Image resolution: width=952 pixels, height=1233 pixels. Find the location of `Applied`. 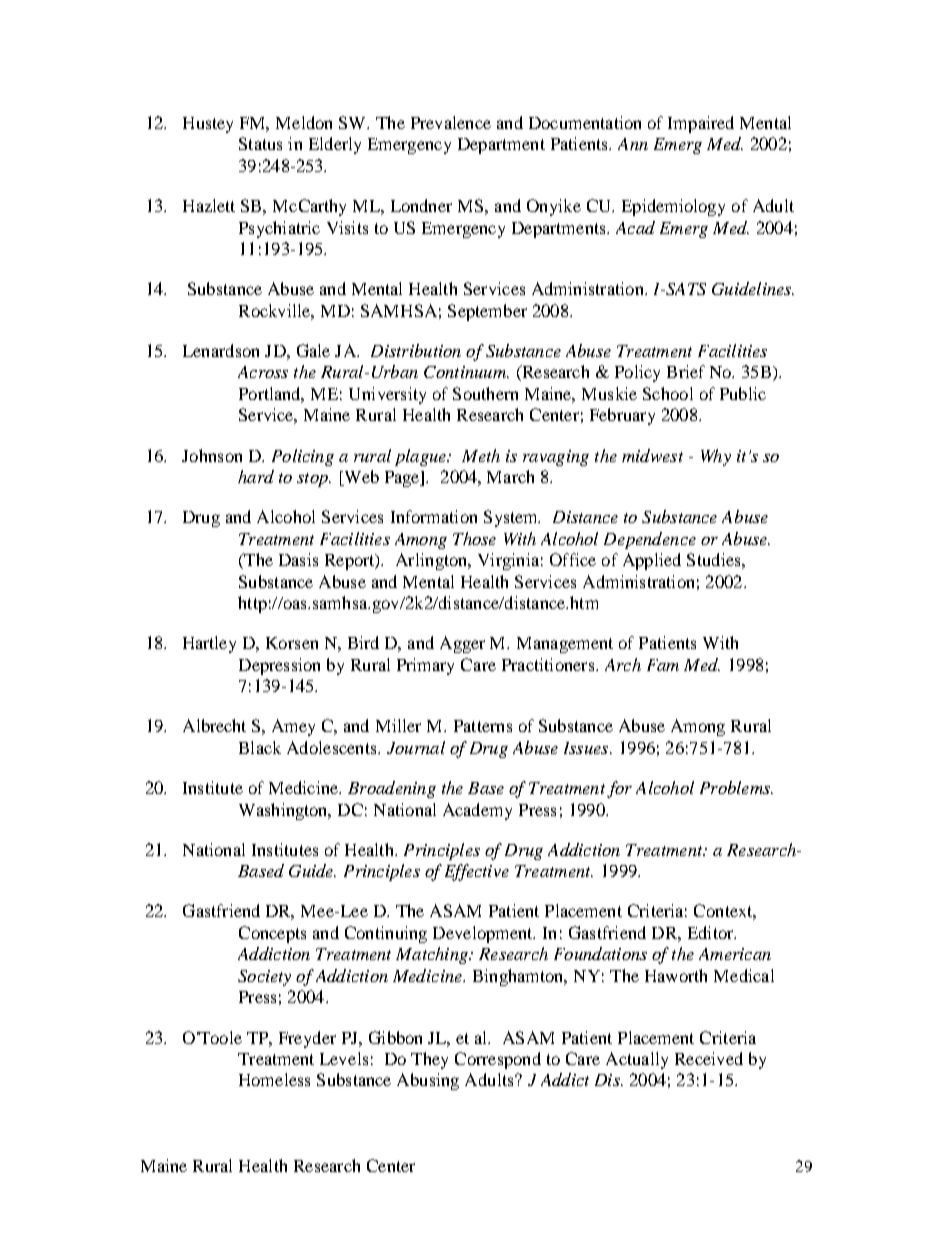

Applied is located at coordinates (652, 561).
